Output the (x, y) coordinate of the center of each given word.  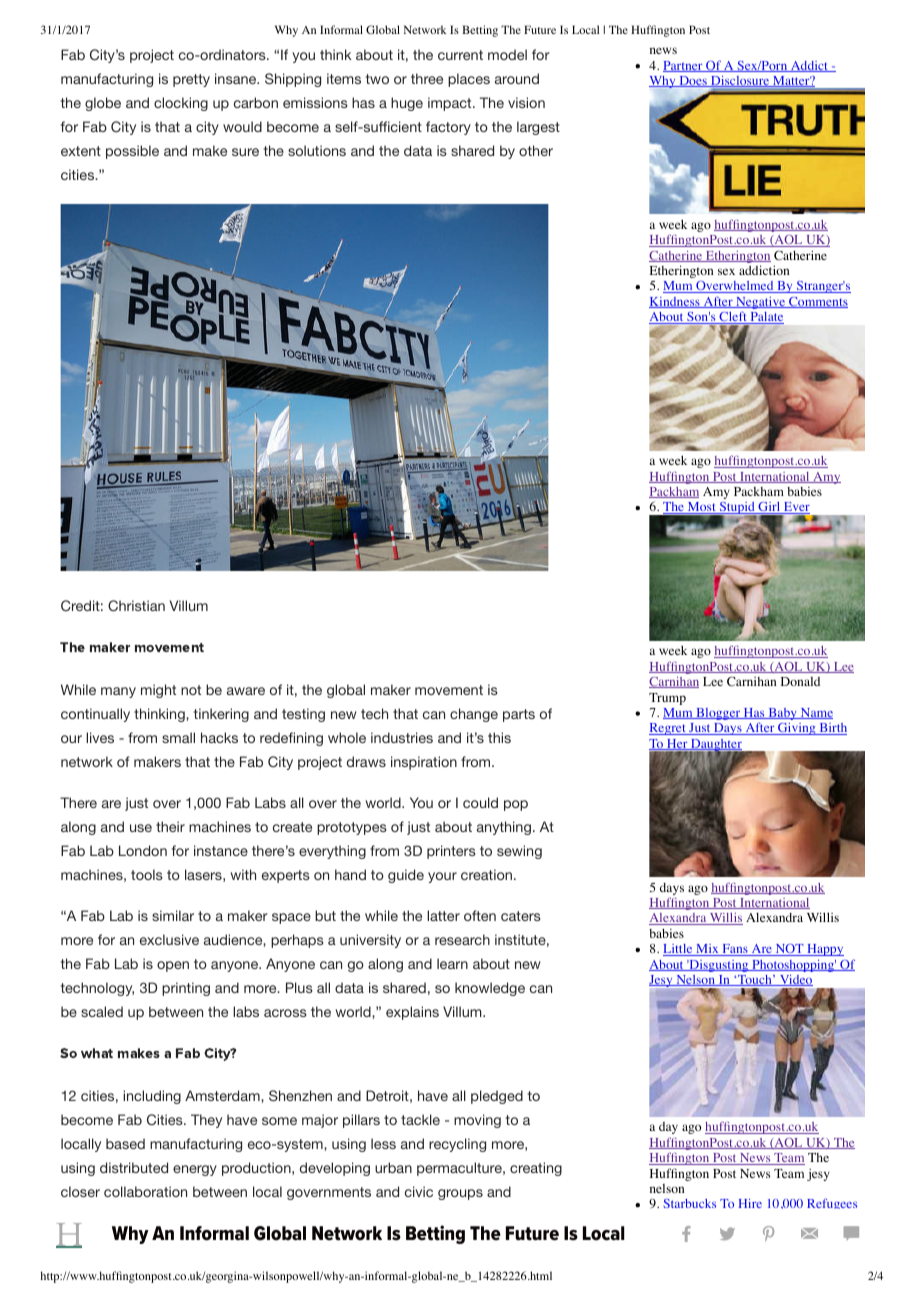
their (170, 826)
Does (693, 81)
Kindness (675, 302)
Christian (136, 605)
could (480, 802)
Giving (797, 729)
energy (195, 1170)
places (469, 80)
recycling (457, 1145)
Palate (766, 318)
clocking (181, 104)
